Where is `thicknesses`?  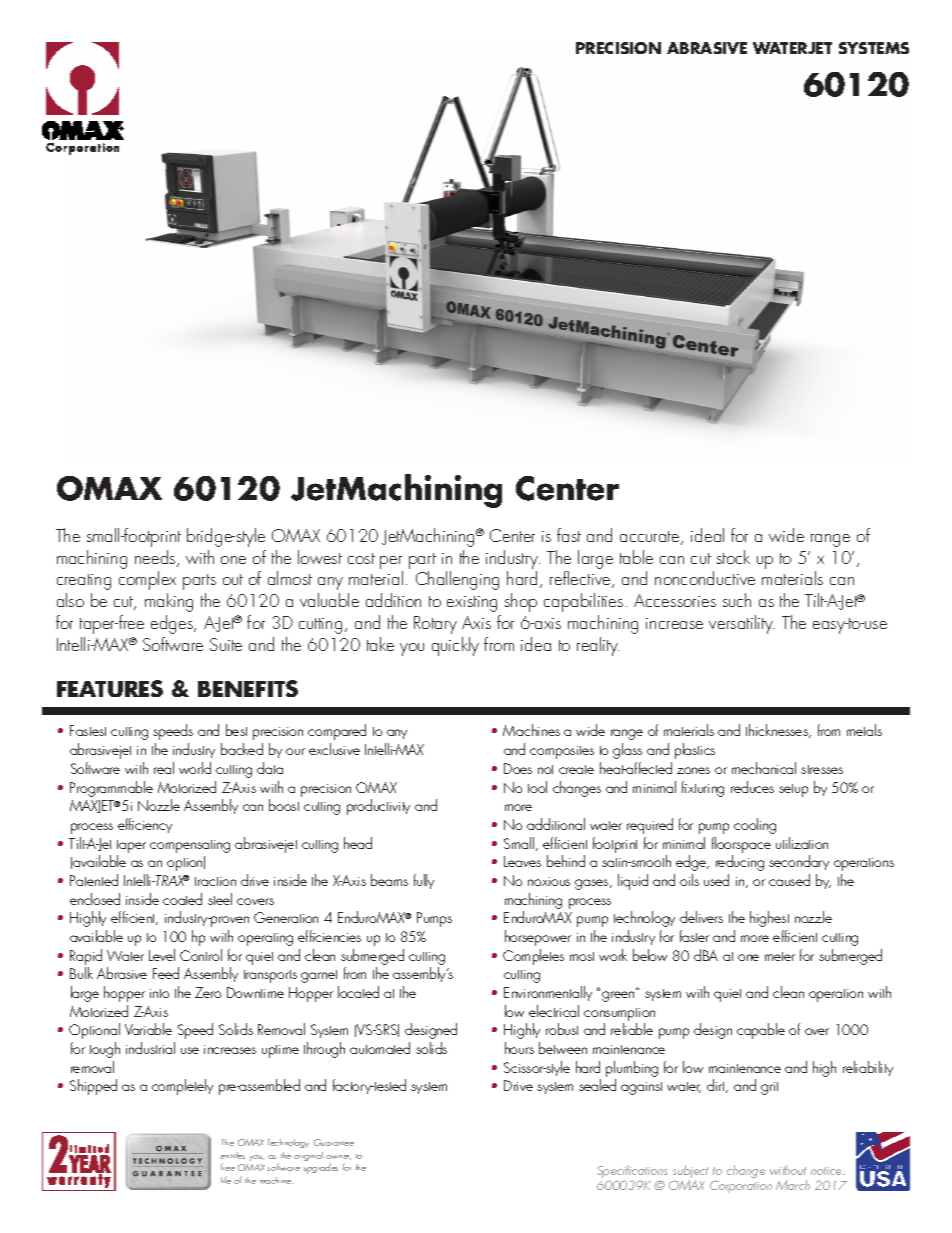
thicknesses is located at coordinates (778, 731).
